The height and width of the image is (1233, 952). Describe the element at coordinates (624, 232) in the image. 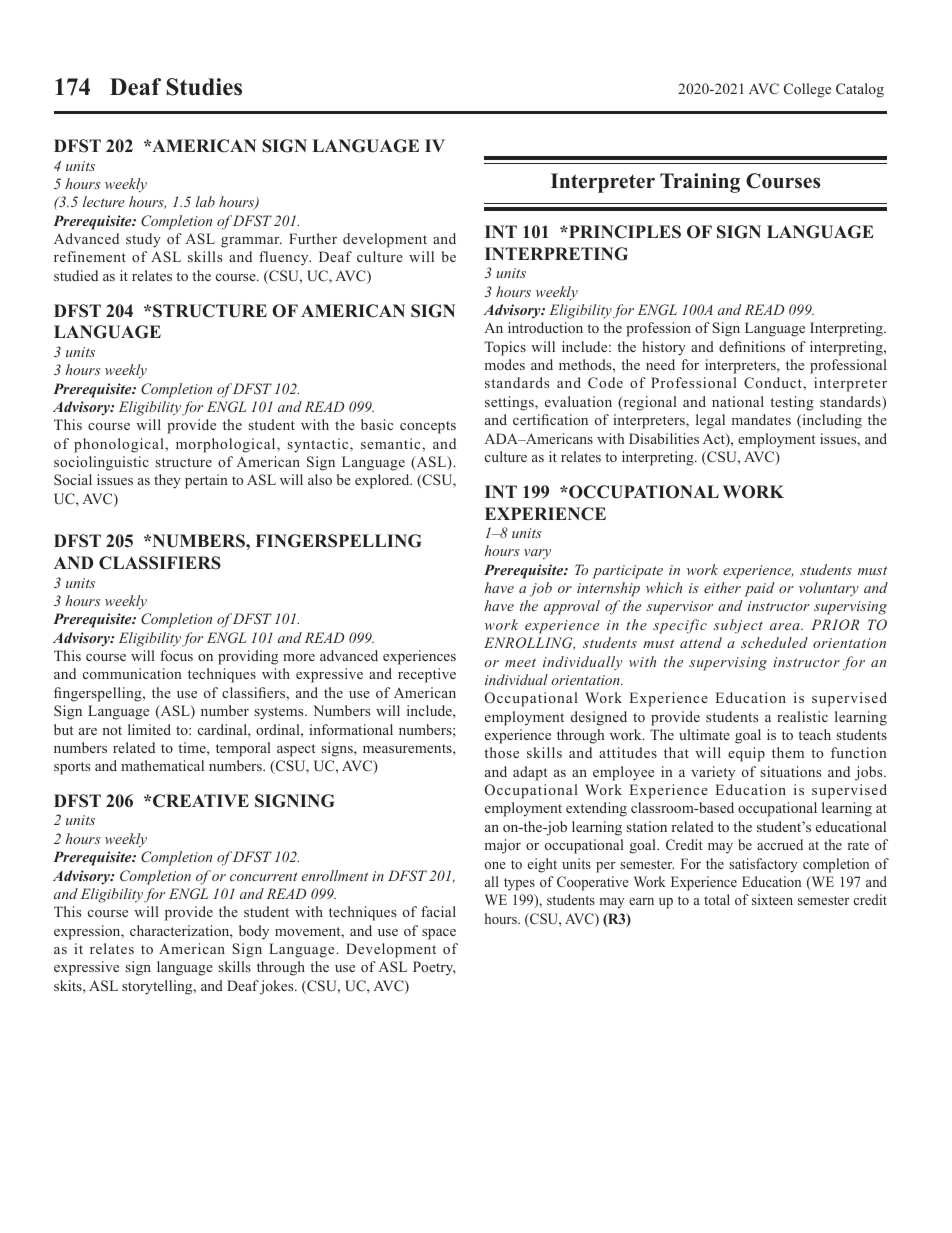

I see `PRINCIPLES` at that location.
